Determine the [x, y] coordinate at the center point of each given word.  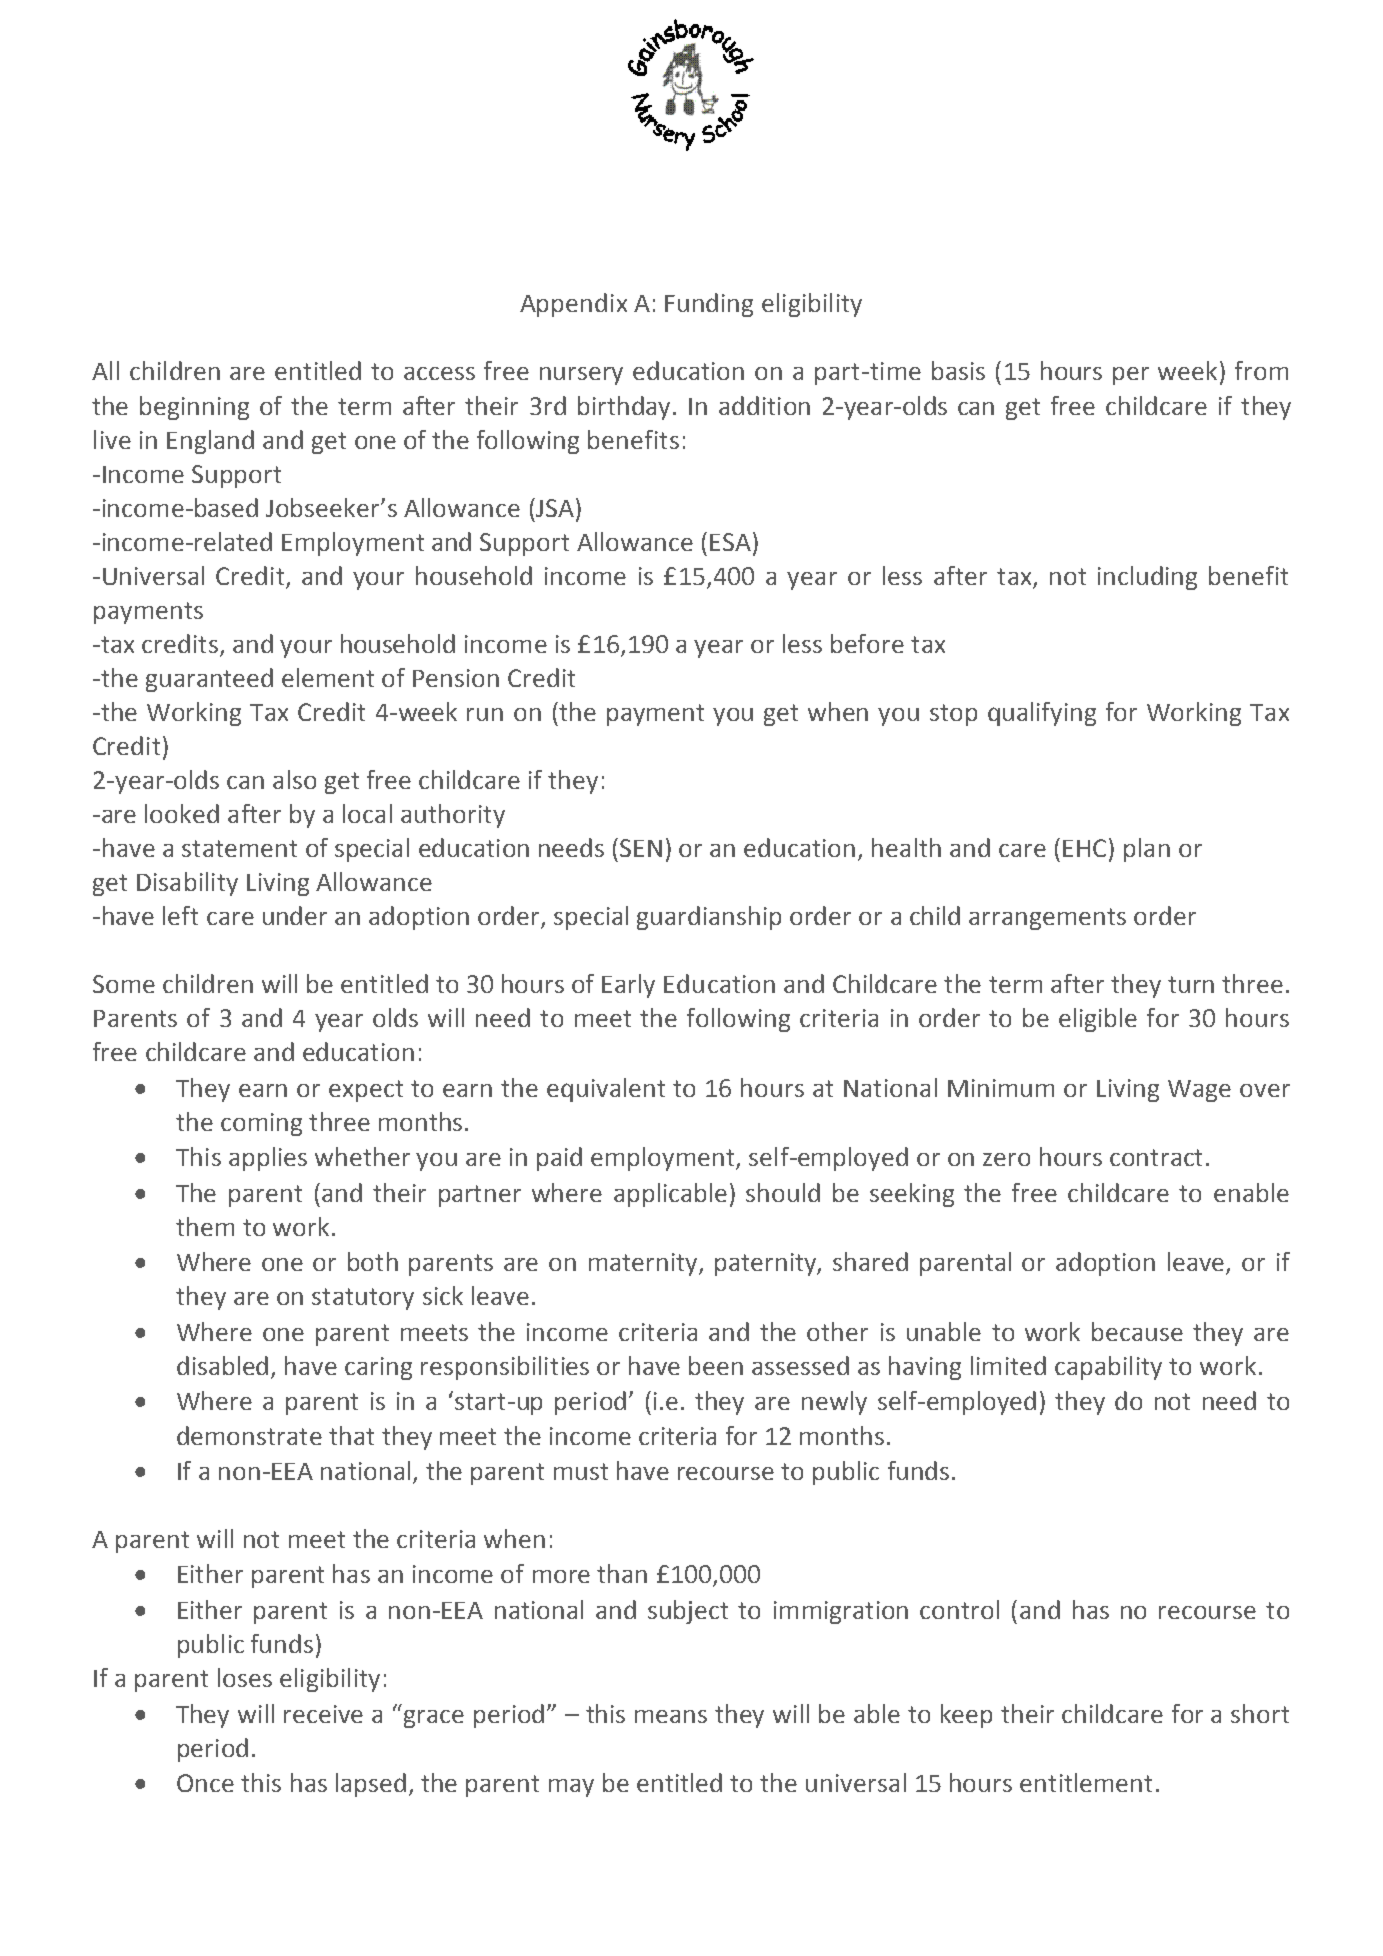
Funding [709, 305]
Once [205, 1783]
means [671, 1716]
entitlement [1086, 1782]
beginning [194, 408]
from [1261, 370]
